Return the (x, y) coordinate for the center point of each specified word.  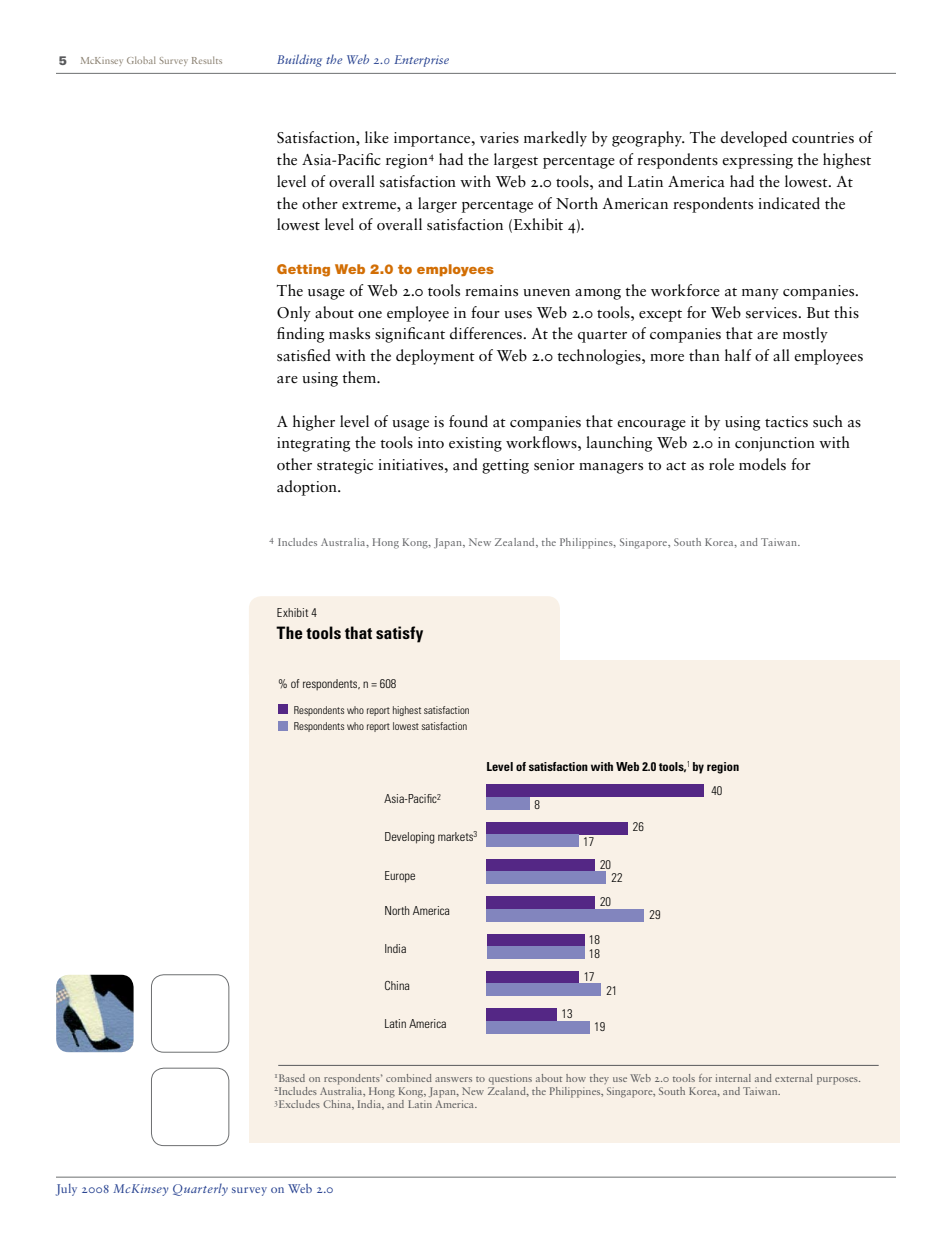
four (485, 312)
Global (141, 60)
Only (294, 314)
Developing (410, 838)
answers (453, 1079)
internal (733, 1078)
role (721, 464)
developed (754, 139)
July (66, 1190)
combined (409, 1078)
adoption (308, 488)
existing (475, 444)
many (760, 294)
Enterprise (421, 61)
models (762, 464)
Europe (400, 877)
